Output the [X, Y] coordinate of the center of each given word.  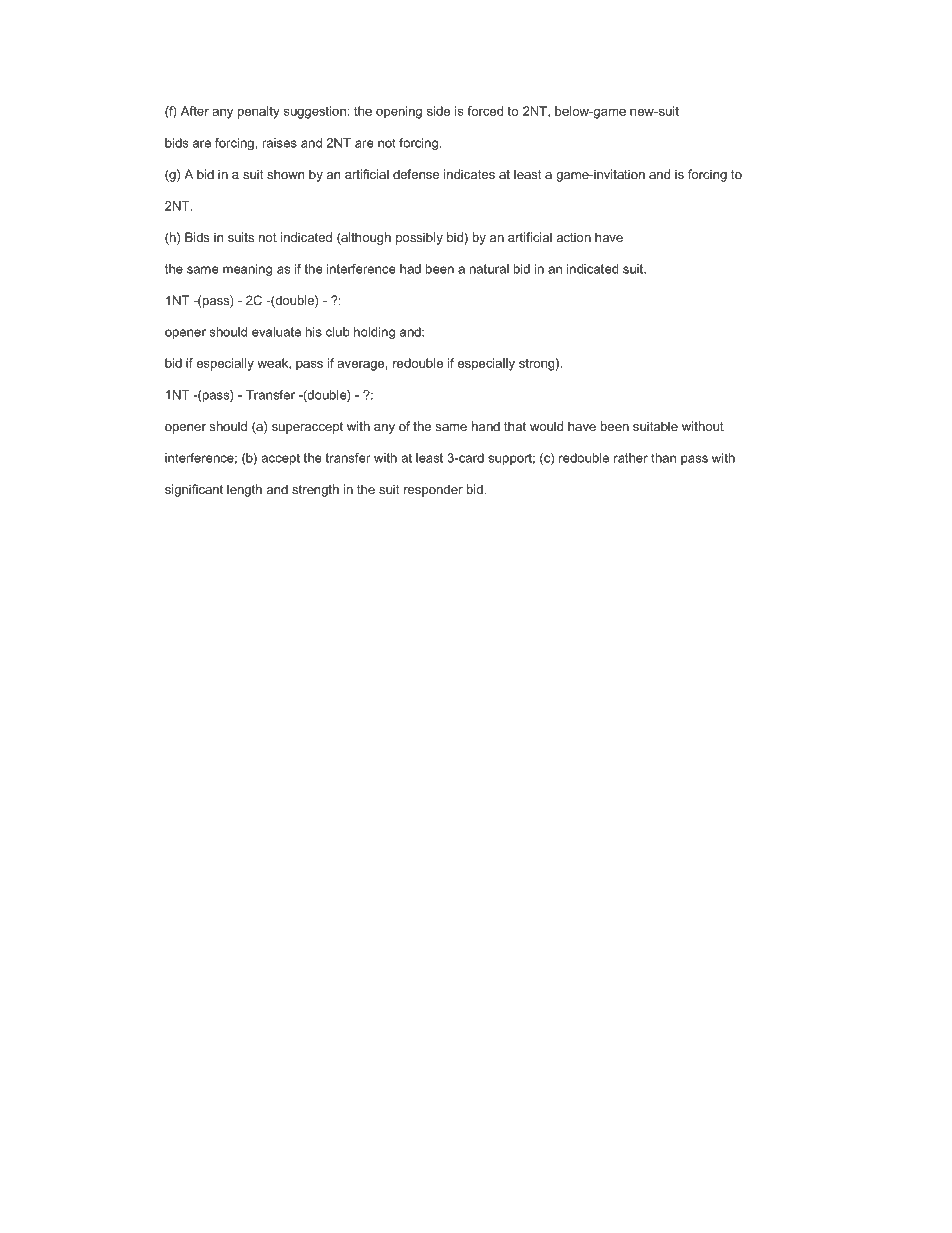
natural [489, 269]
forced [485, 111]
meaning [247, 270]
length [244, 490]
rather [631, 458]
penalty [259, 112]
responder [433, 490]
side [438, 111]
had [410, 269]
